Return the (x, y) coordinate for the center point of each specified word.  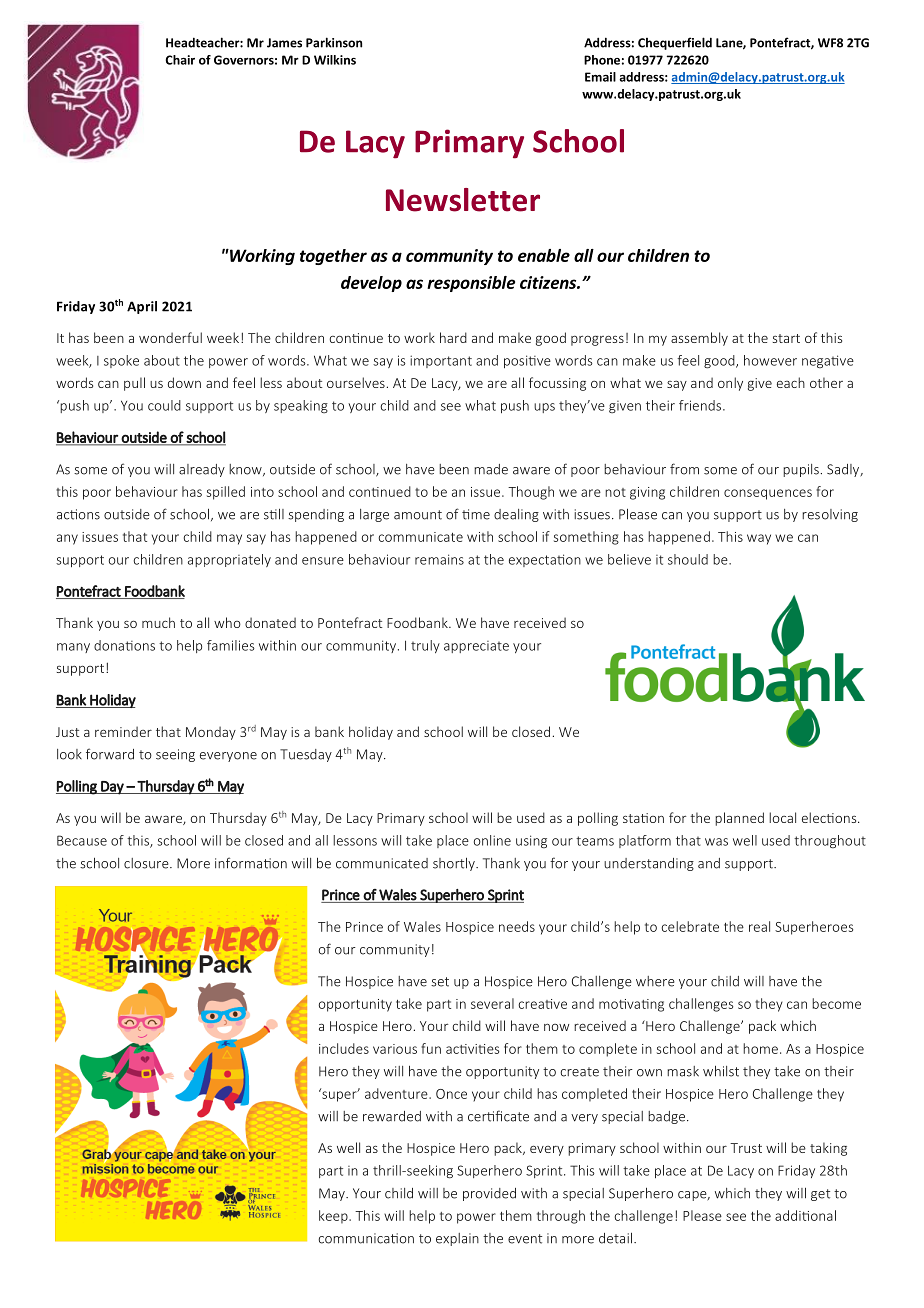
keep (334, 1217)
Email (600, 77)
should (688, 559)
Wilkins (335, 60)
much (158, 622)
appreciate (476, 647)
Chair (180, 60)
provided (489, 1194)
